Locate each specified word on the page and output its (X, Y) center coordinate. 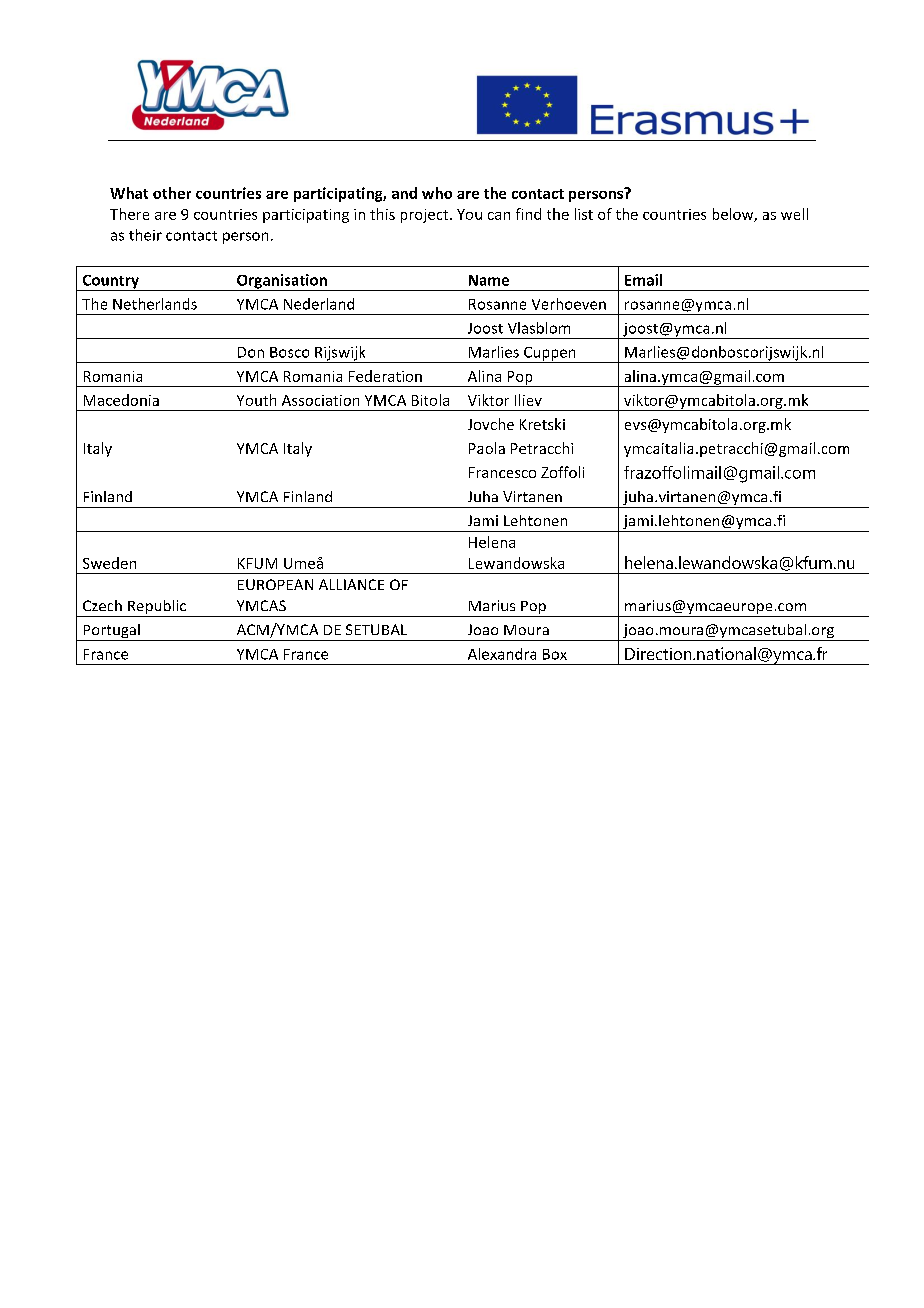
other (172, 193)
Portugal (111, 632)
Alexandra (502, 654)
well (794, 214)
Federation (385, 376)
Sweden (109, 563)
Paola (487, 448)
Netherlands (155, 304)
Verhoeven (569, 304)
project (426, 216)
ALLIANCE (351, 584)
